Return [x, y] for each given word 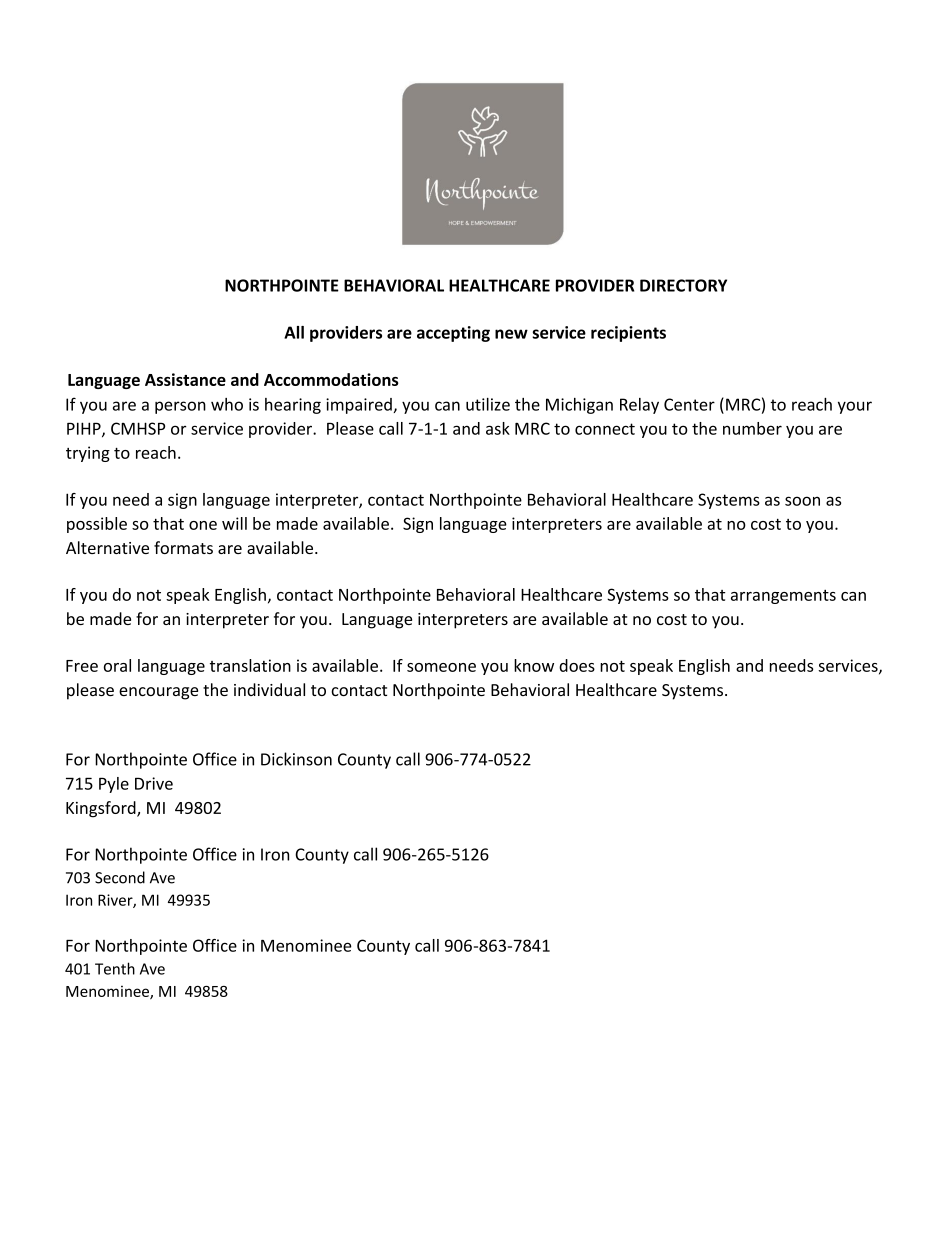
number [752, 428]
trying [88, 454]
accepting [453, 334]
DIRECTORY [683, 285]
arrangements [783, 597]
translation [250, 665]
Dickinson [296, 759]
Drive [154, 783]
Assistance [185, 379]
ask [498, 428]
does [577, 665]
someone [441, 667]
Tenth [115, 968]
